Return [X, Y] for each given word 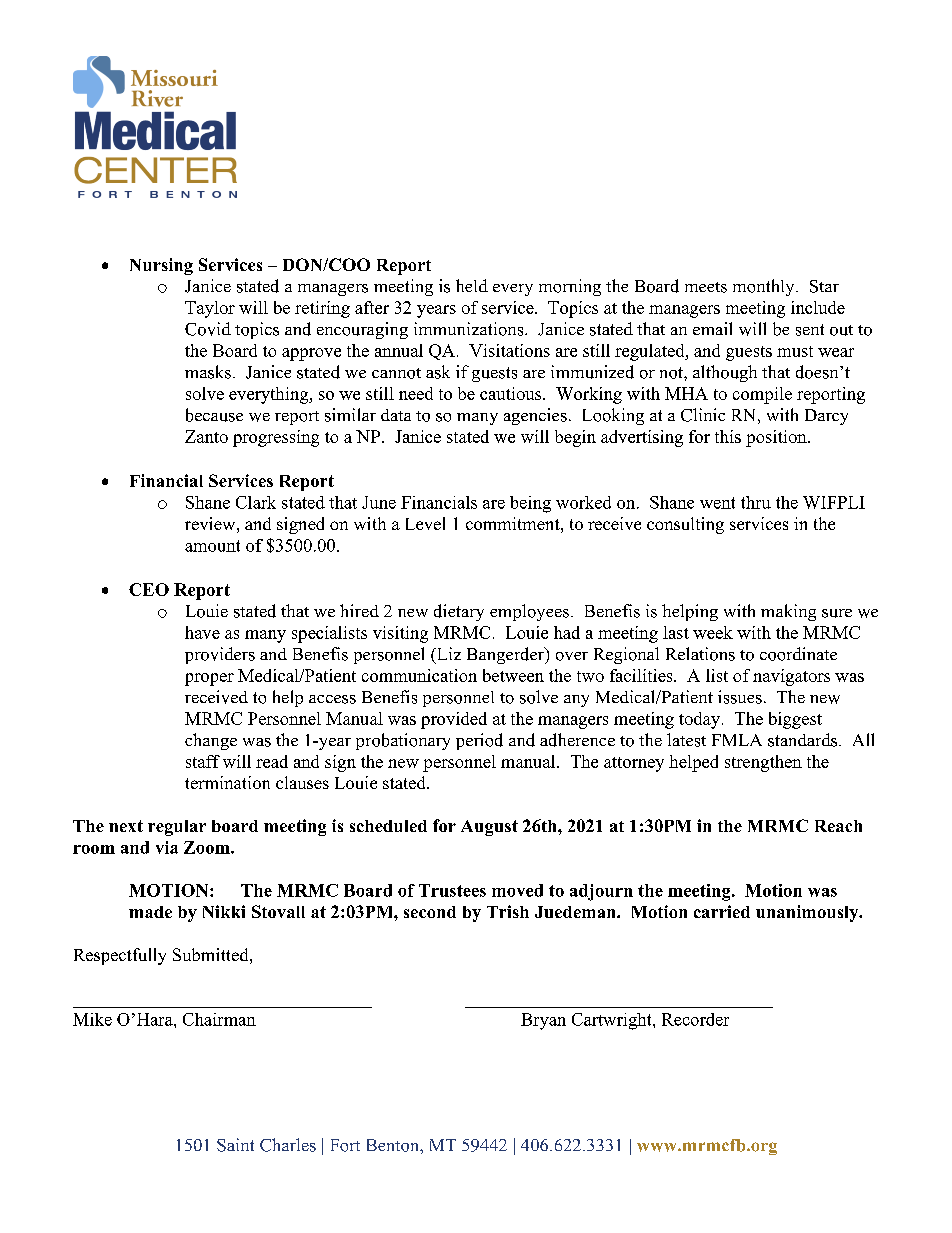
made [150, 912]
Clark [256, 502]
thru [756, 502]
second [430, 912]
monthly [765, 287]
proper [209, 679]
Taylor [210, 309]
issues [740, 697]
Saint [235, 1145]
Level [425, 523]
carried [722, 911]
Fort [345, 1145]
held [472, 285]
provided [454, 720]
